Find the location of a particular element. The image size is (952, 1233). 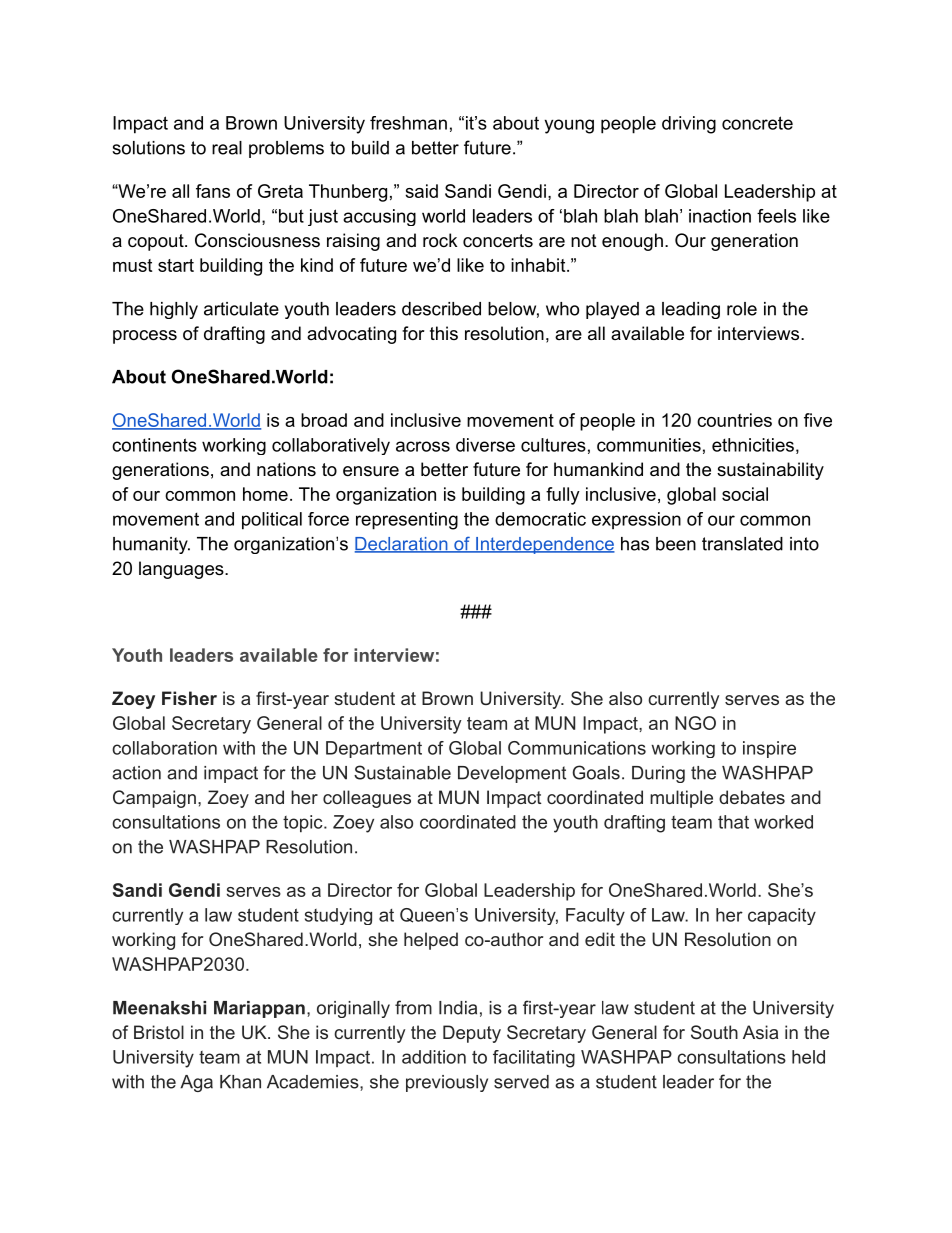

languages is located at coordinates (182, 570).
